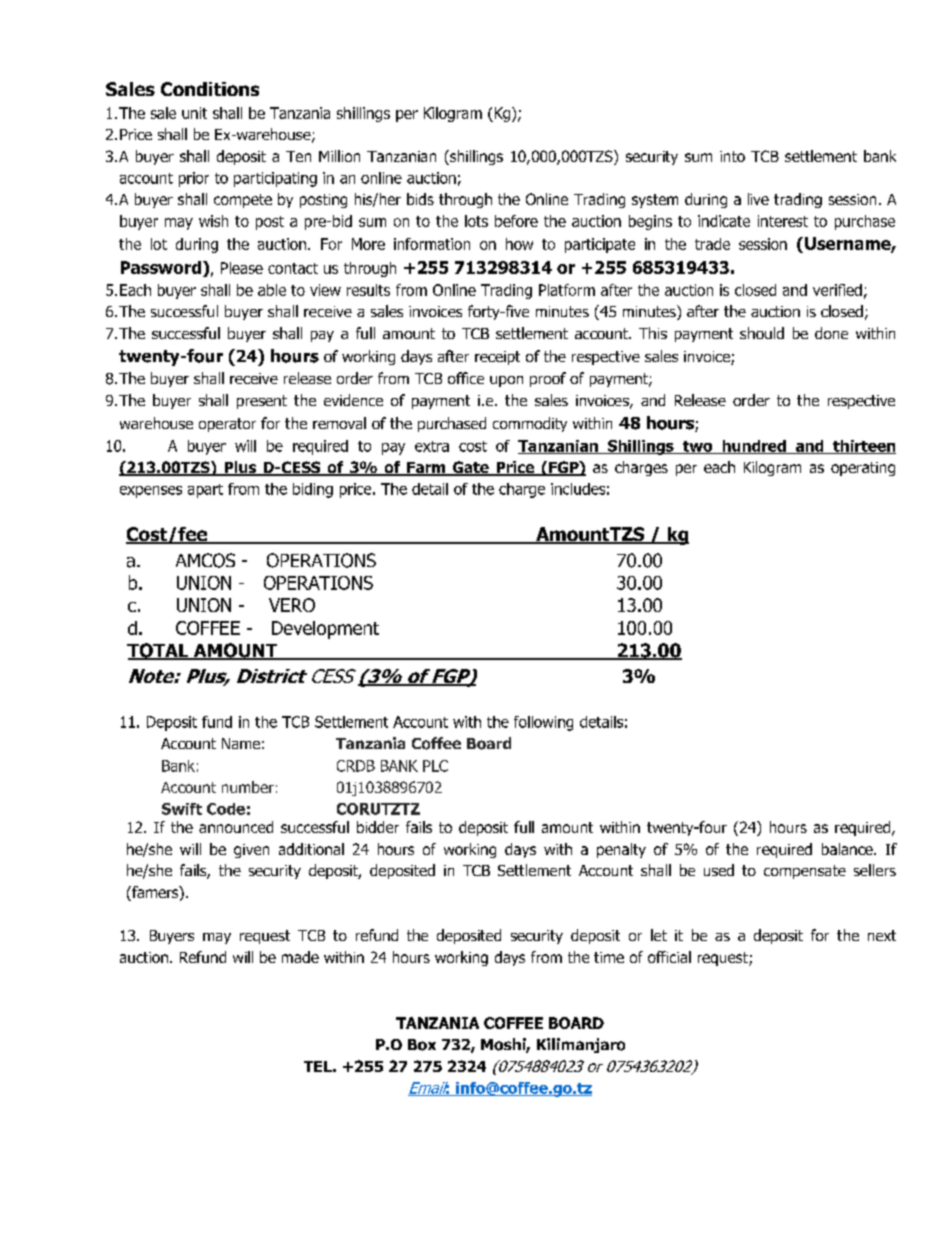 The image size is (952, 1233). Describe the element at coordinates (863, 469) in the screenshot. I see `operating` at that location.
